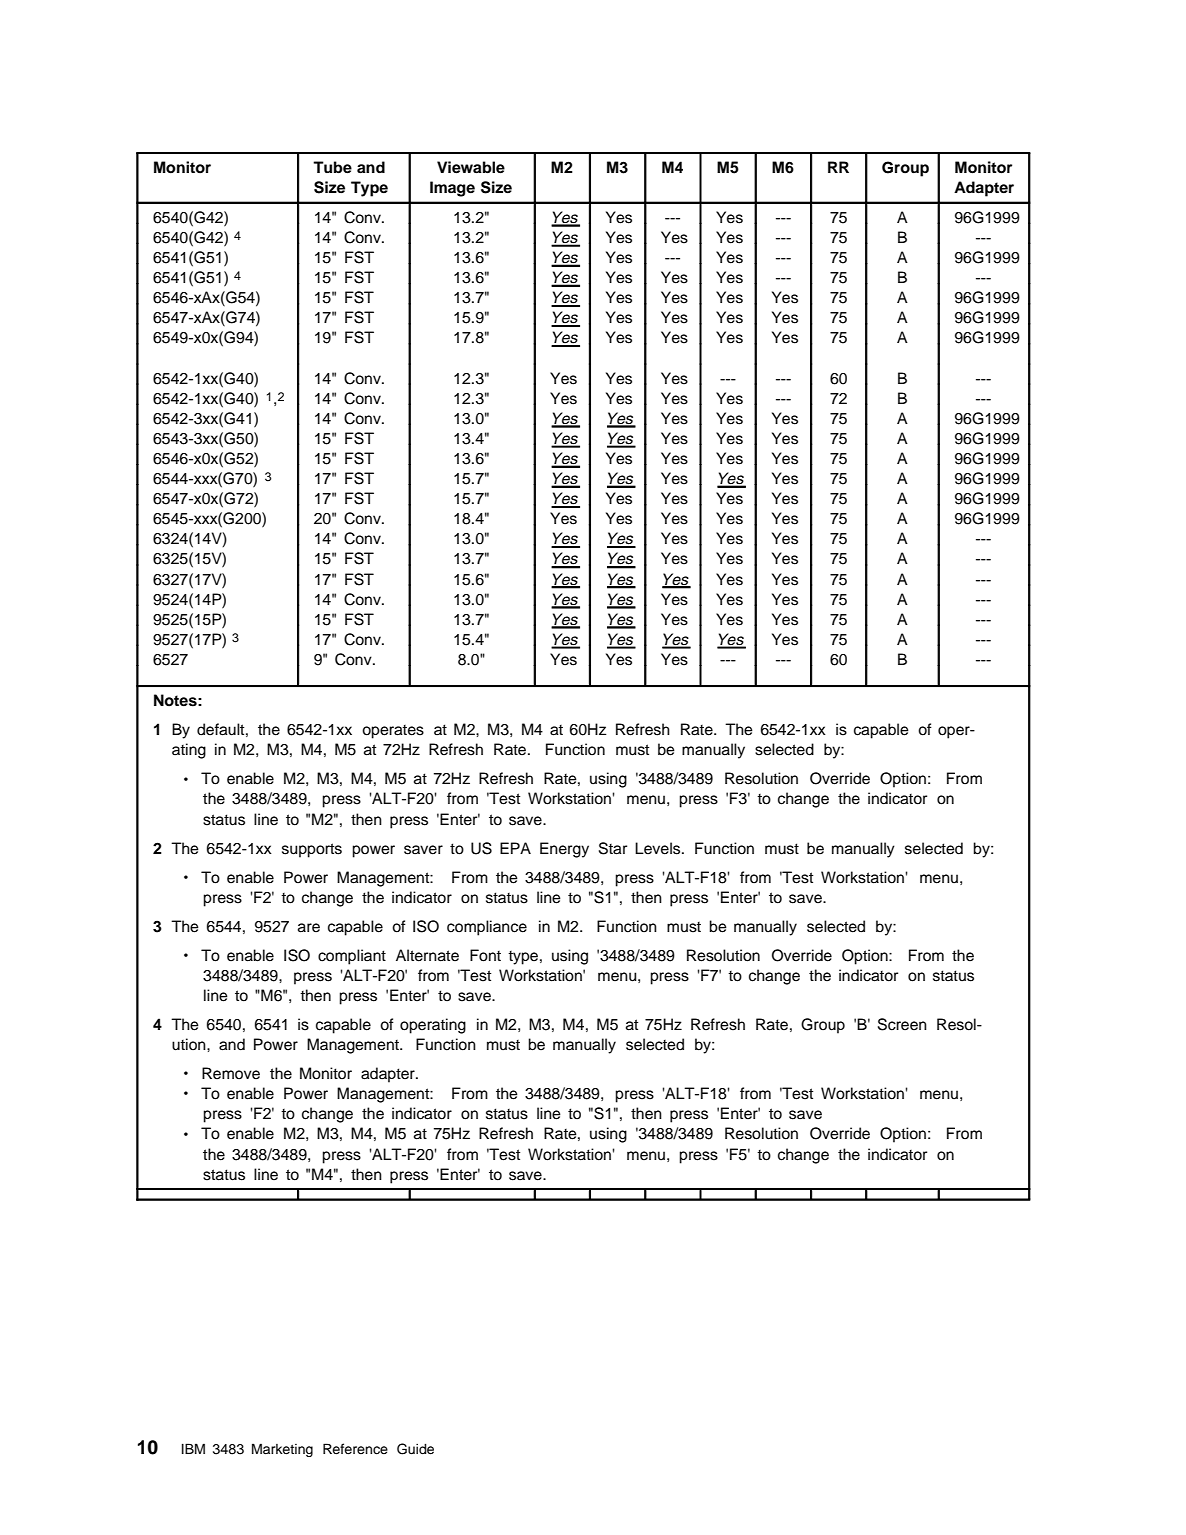 The image size is (1186, 1535). I want to click on Screen, so click(902, 1024).
